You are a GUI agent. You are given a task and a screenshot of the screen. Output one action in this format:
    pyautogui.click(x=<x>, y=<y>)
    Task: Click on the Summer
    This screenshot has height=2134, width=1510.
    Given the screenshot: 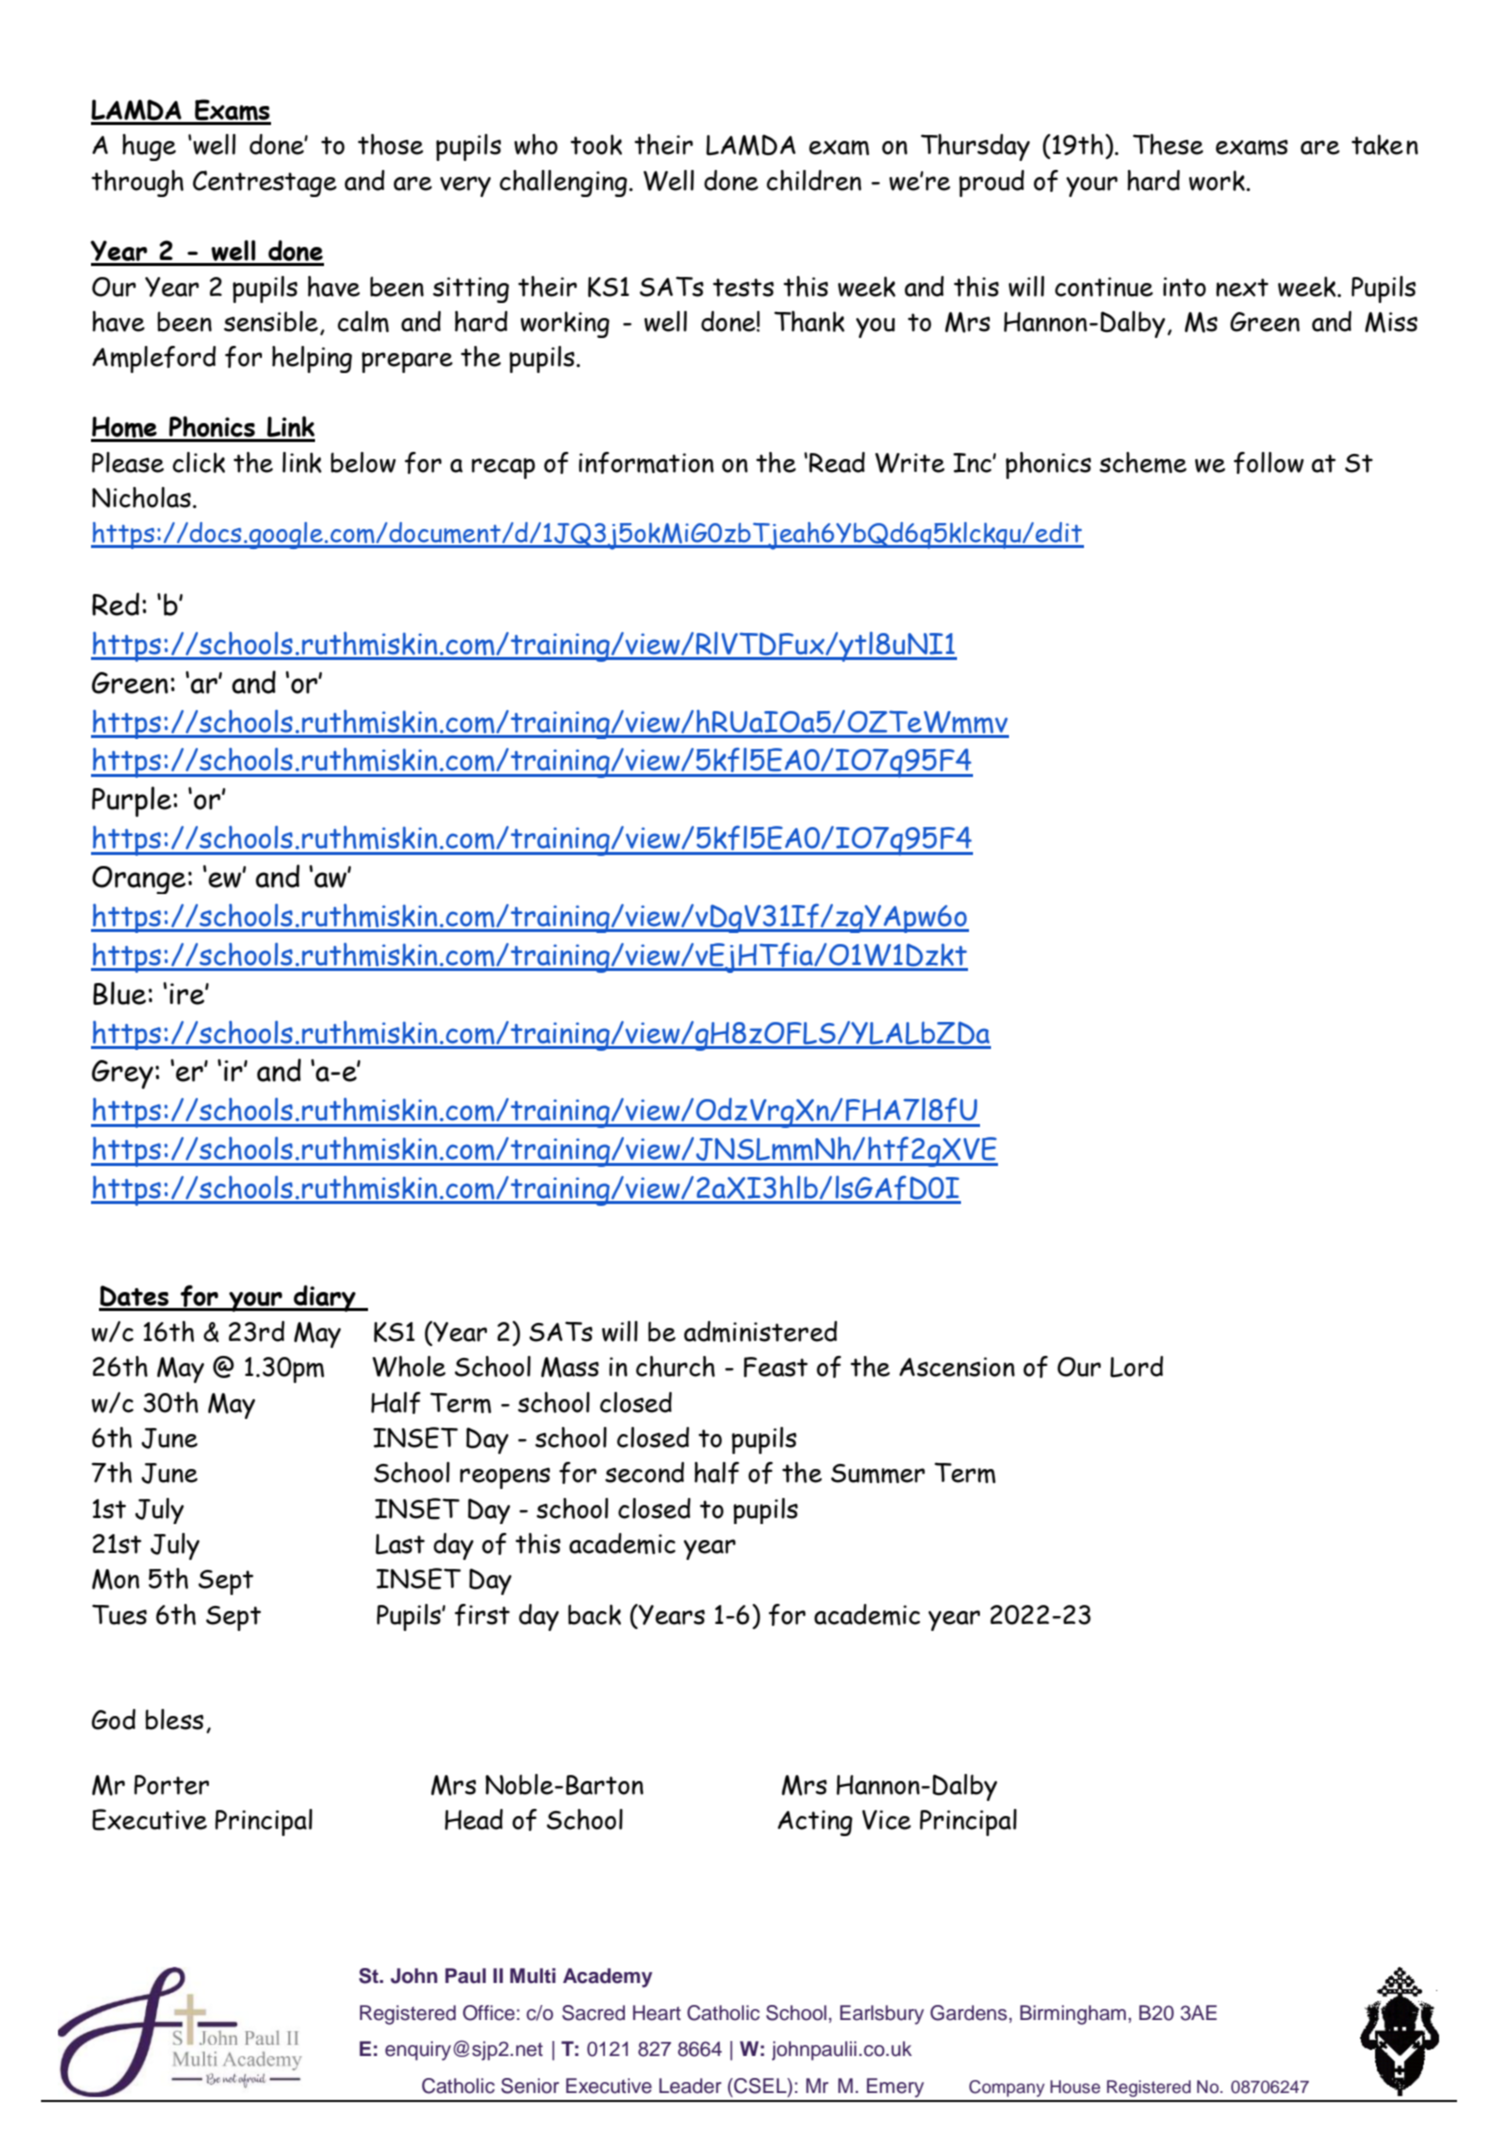 What is the action you would take?
    pyautogui.click(x=878, y=1473)
